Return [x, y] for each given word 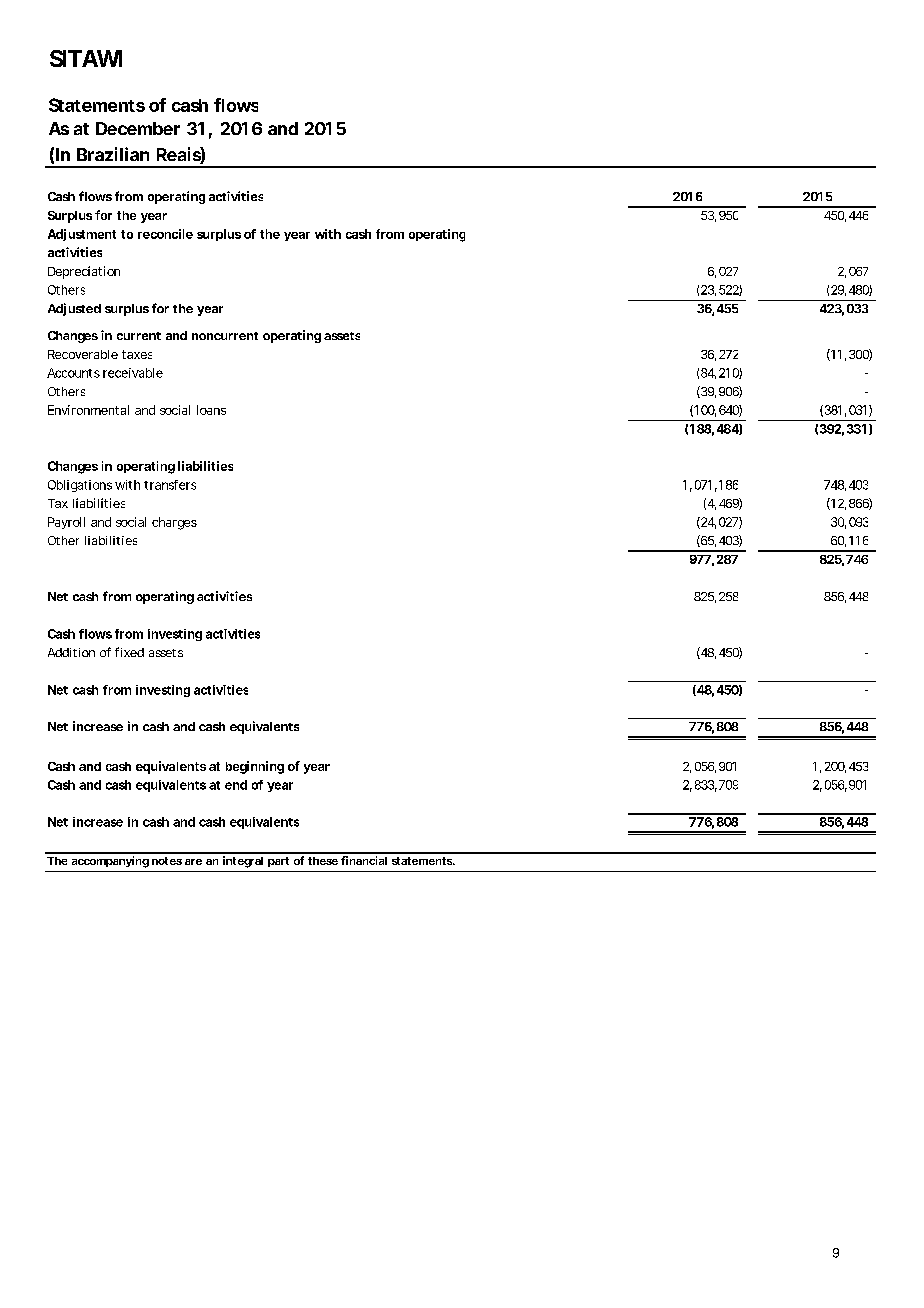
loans [211, 410]
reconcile [165, 234]
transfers [170, 485]
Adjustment [82, 235]
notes [167, 861]
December [138, 128]
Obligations [80, 486]
